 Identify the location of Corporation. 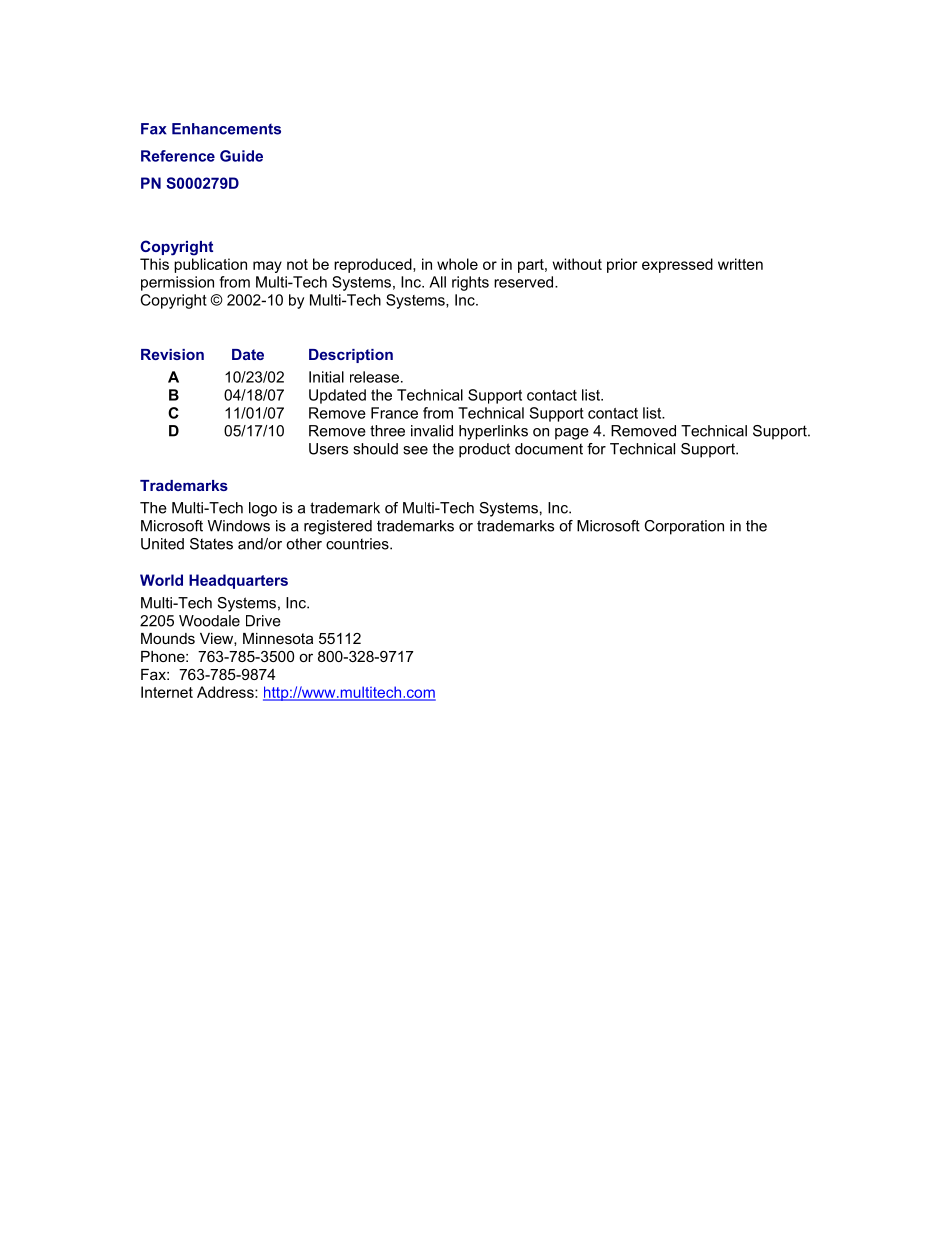
(684, 527).
